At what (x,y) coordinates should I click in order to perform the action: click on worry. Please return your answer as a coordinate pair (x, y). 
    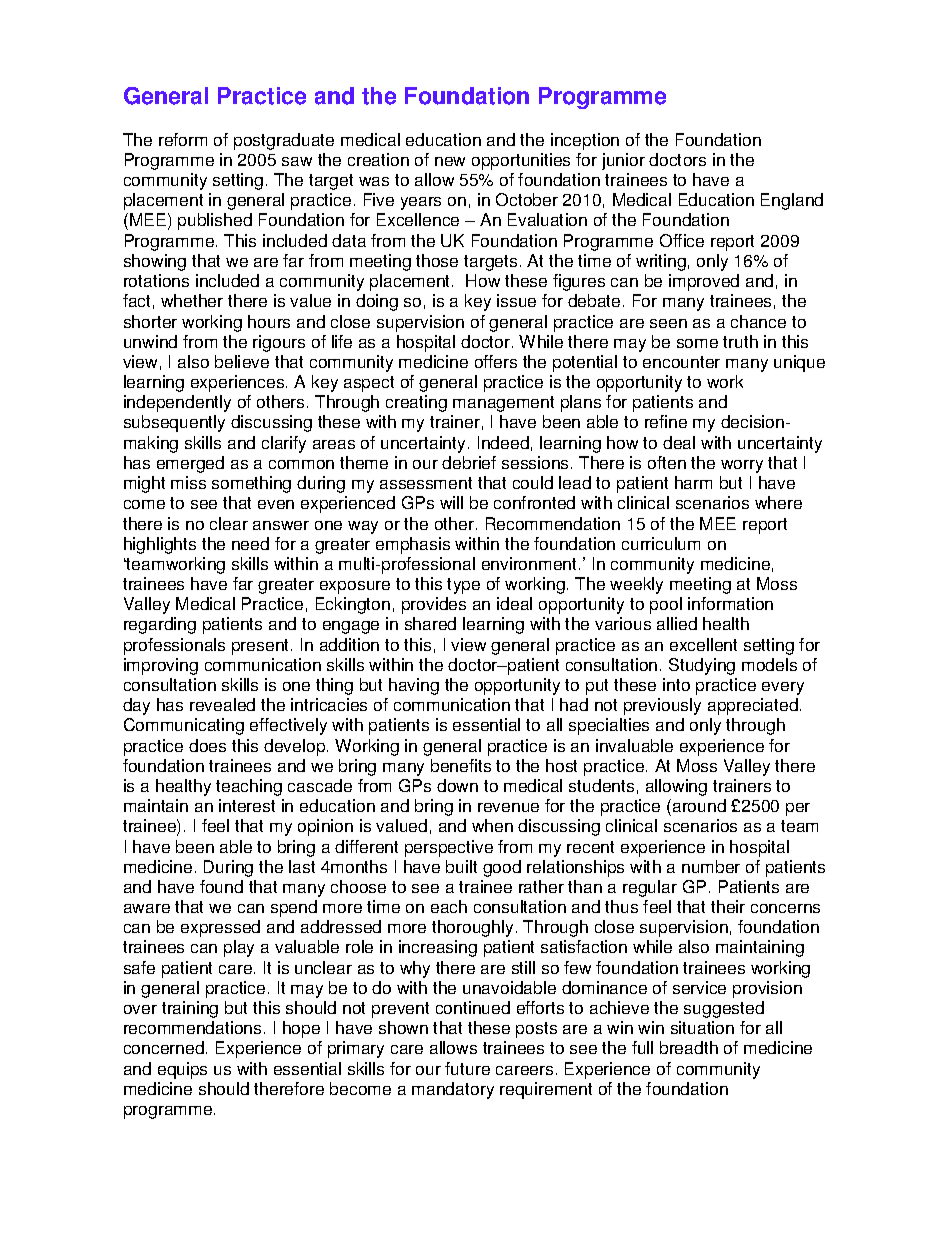
    Looking at the image, I should click on (742, 466).
